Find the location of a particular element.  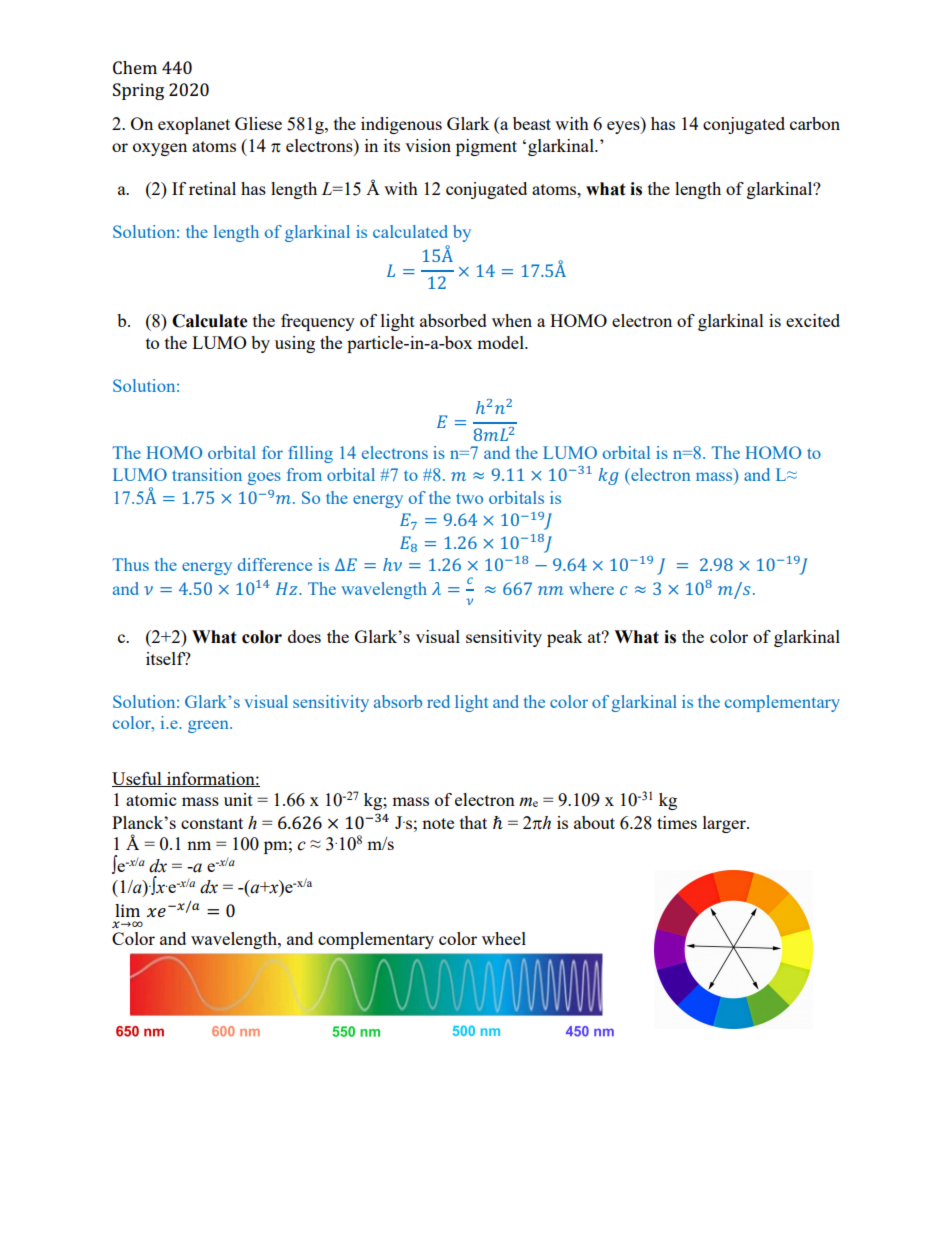

beast is located at coordinates (532, 123).
